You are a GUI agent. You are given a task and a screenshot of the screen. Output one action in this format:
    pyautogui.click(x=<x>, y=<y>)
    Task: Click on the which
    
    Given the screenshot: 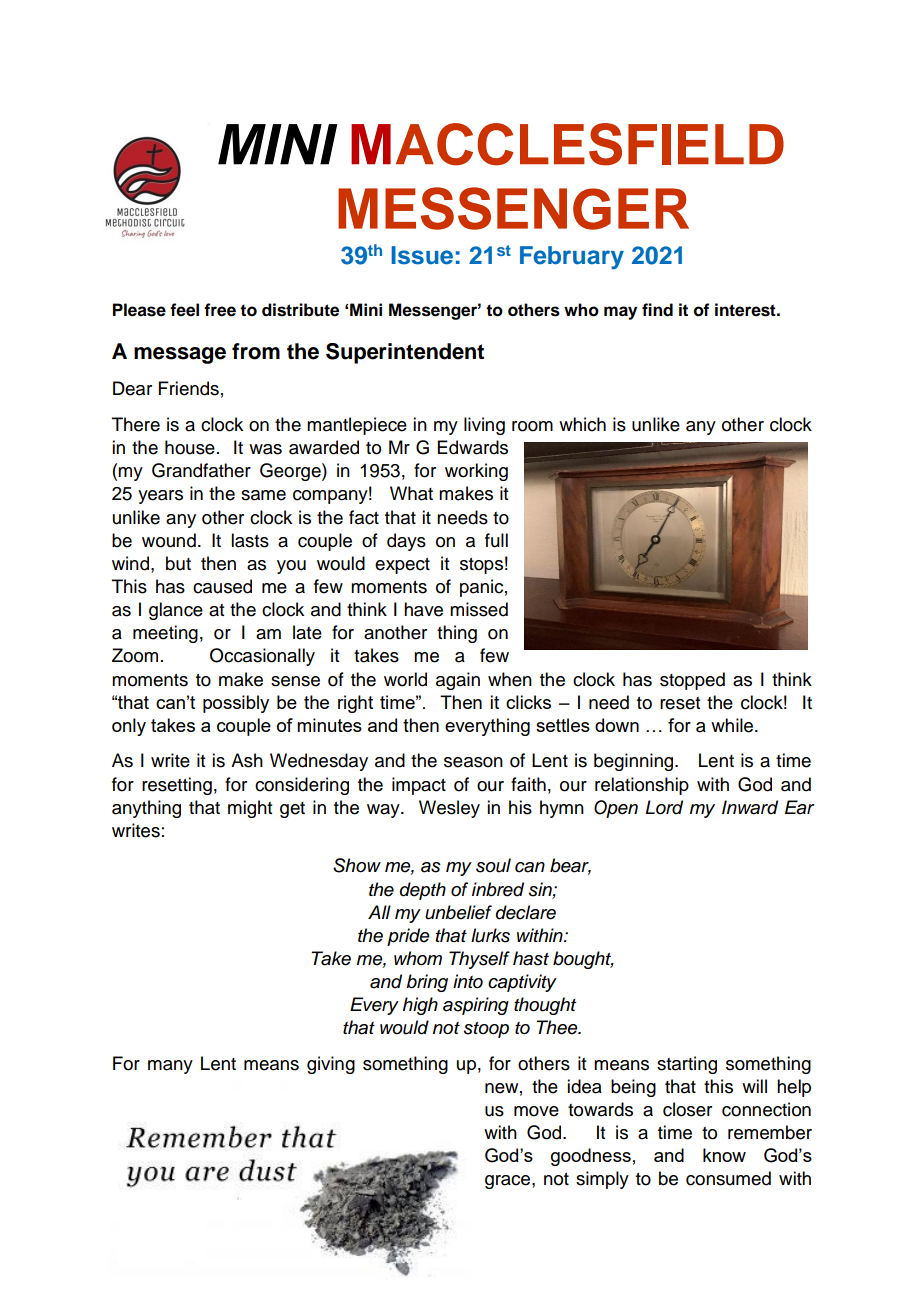 What is the action you would take?
    pyautogui.click(x=582, y=424)
